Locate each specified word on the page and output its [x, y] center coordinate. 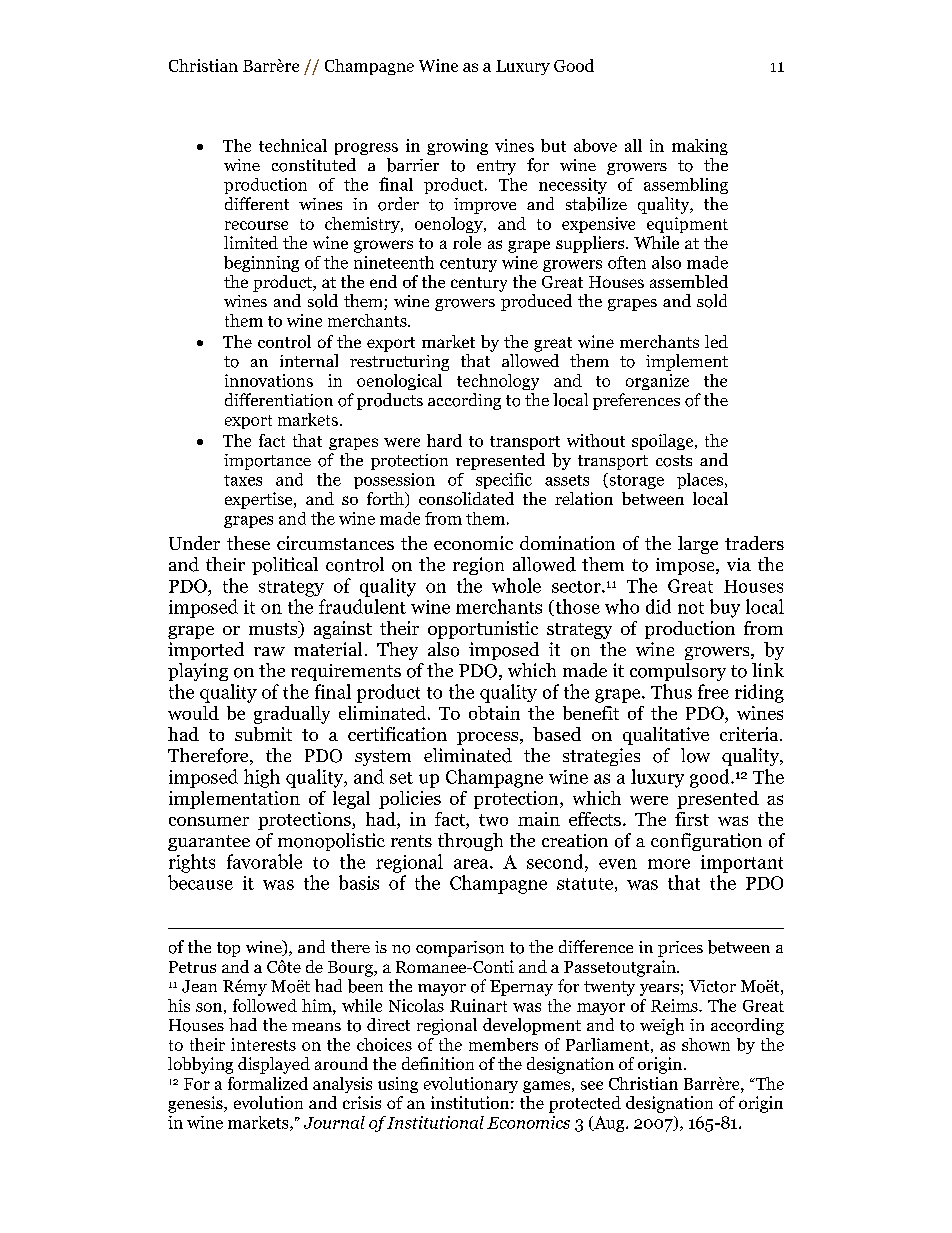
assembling [686, 186]
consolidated [466, 498]
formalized [268, 1083]
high [262, 778]
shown [706, 1044]
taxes [243, 480]
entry [496, 167]
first [692, 819]
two [493, 820]
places [701, 481]
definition [438, 1063]
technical [293, 145]
